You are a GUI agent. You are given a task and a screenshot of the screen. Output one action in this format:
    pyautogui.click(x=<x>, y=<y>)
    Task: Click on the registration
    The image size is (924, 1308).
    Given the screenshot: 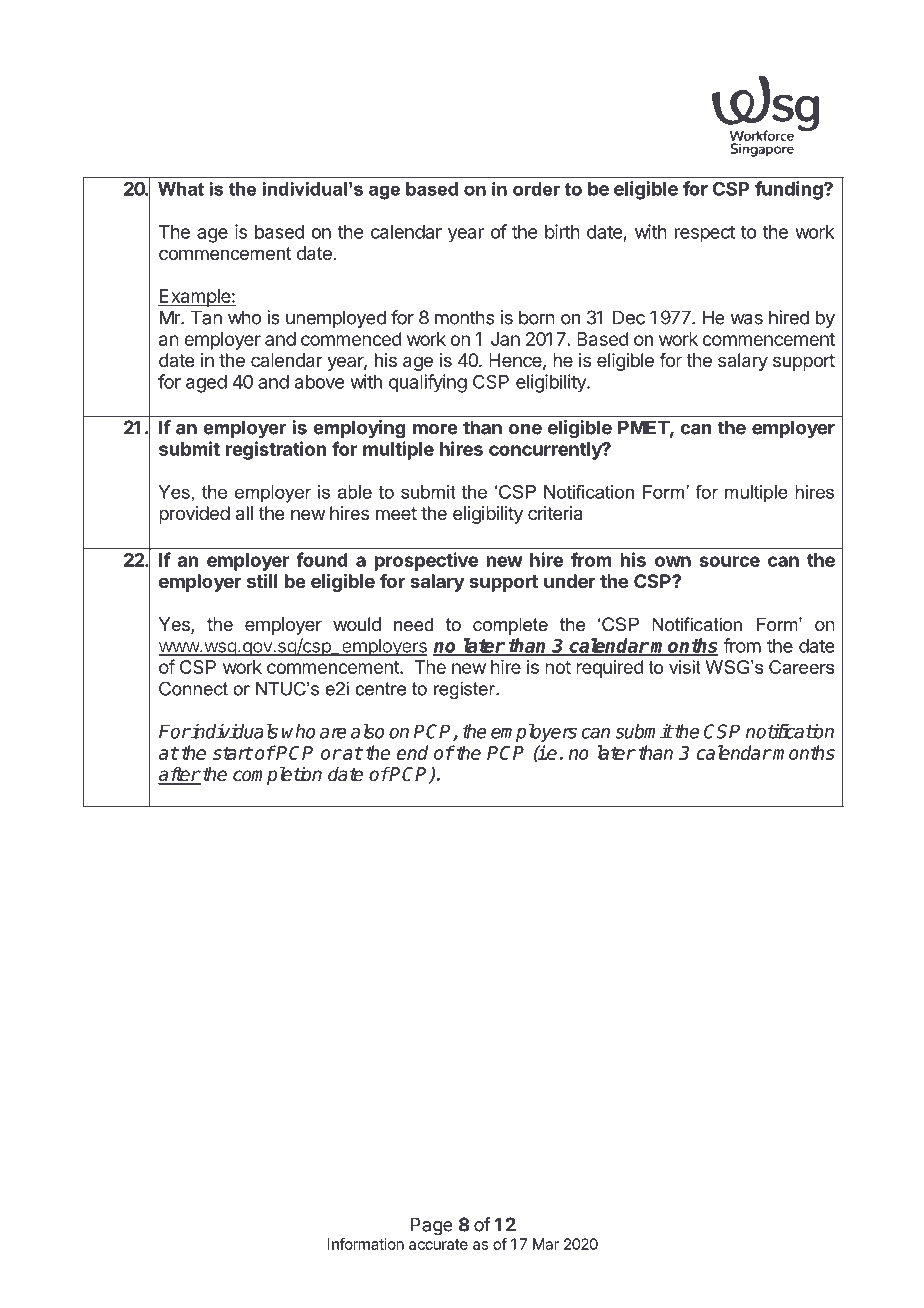 What is the action you would take?
    pyautogui.click(x=276, y=450)
